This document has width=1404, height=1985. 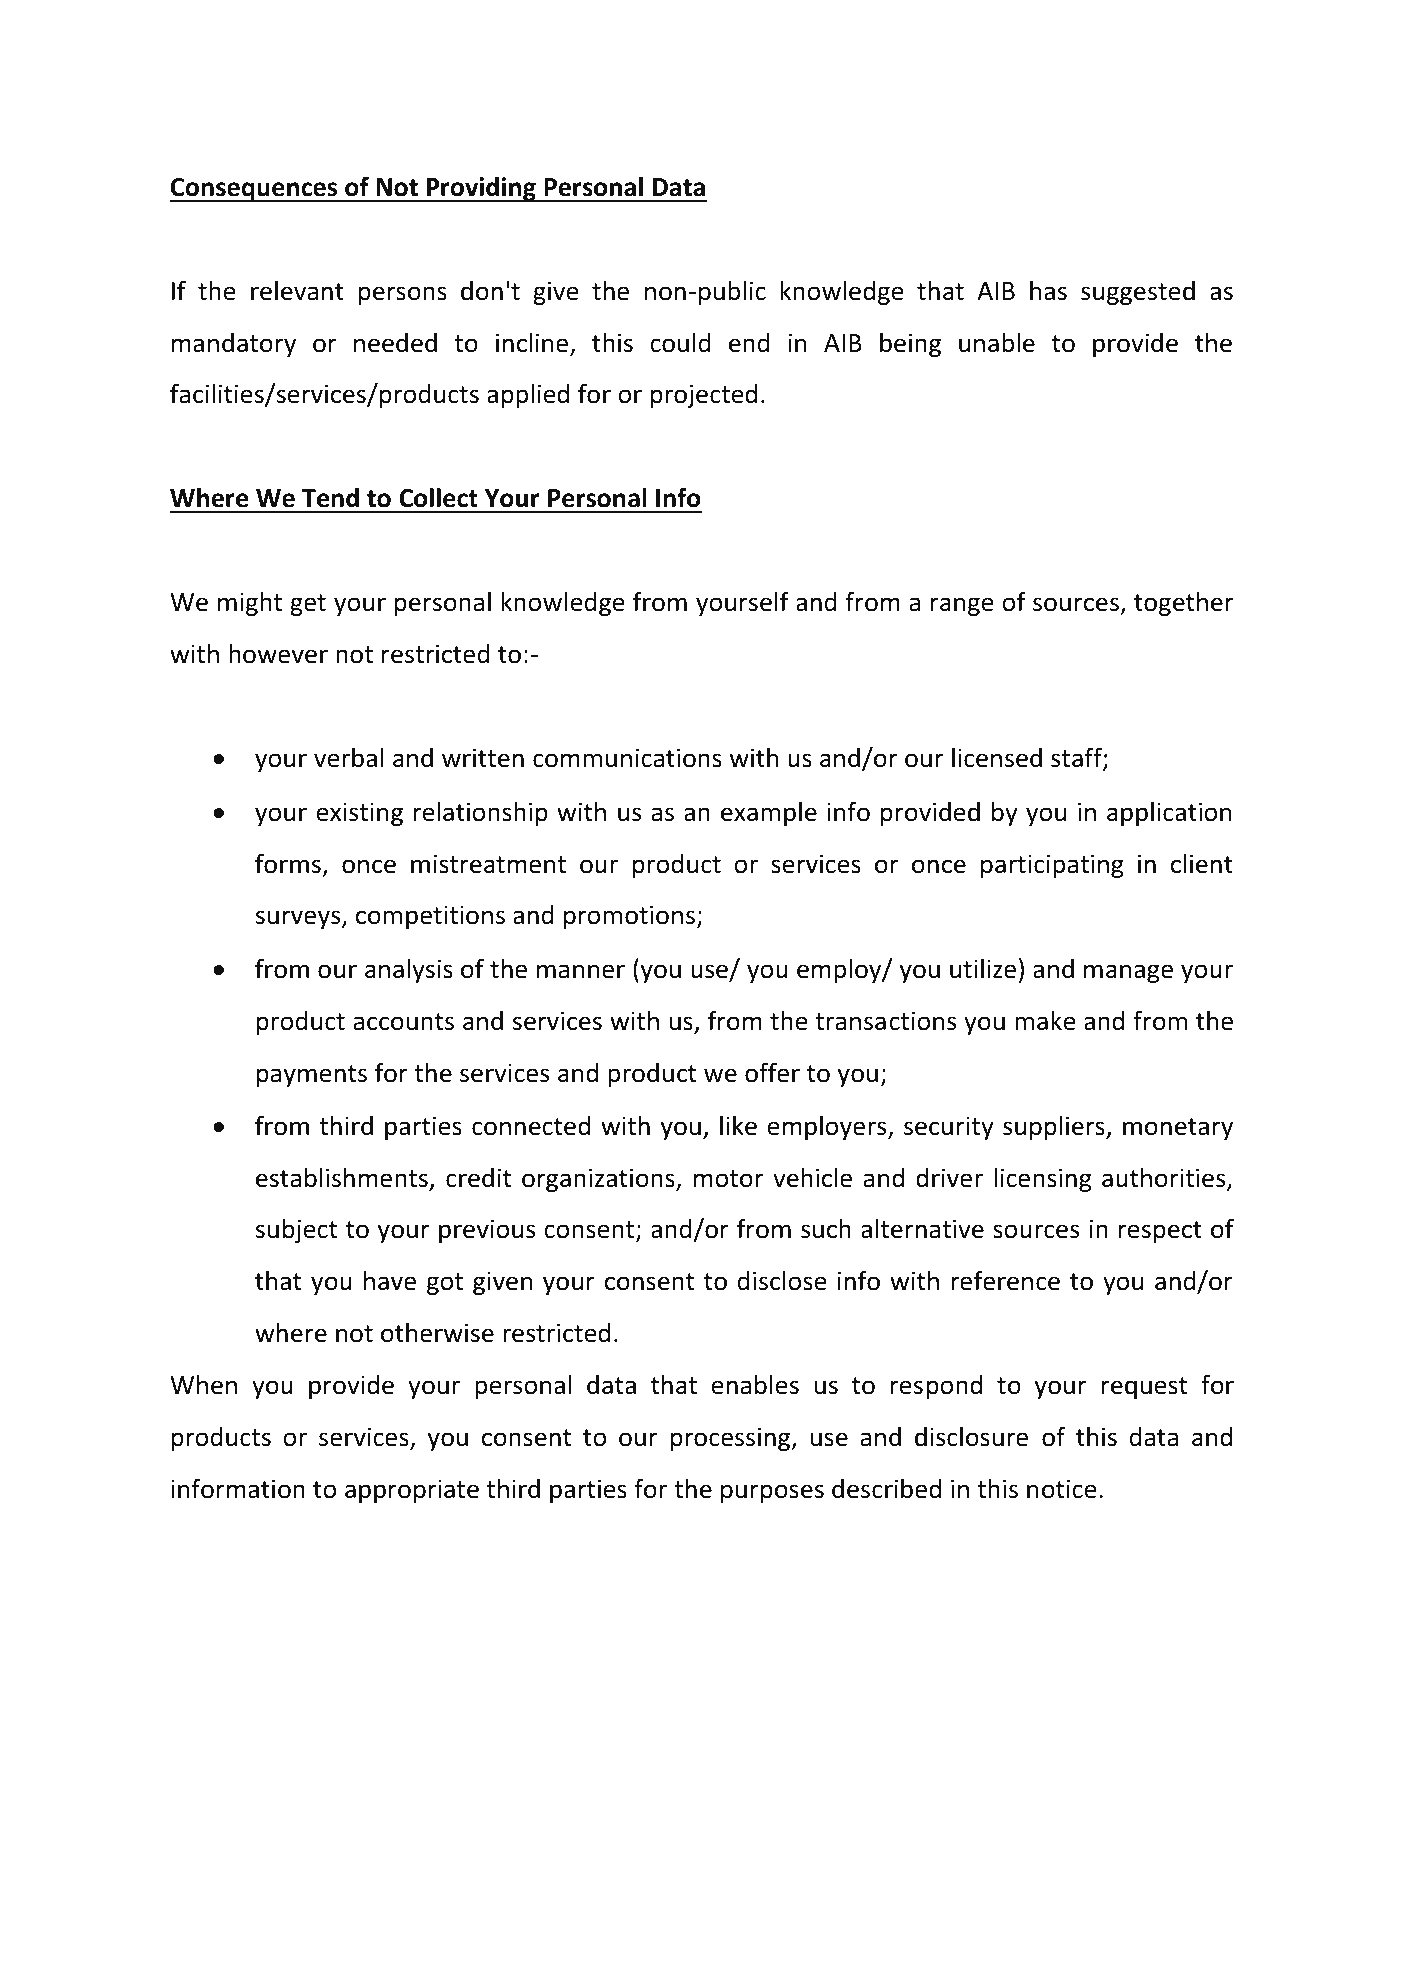 I want to click on promotions, so click(x=629, y=917).
